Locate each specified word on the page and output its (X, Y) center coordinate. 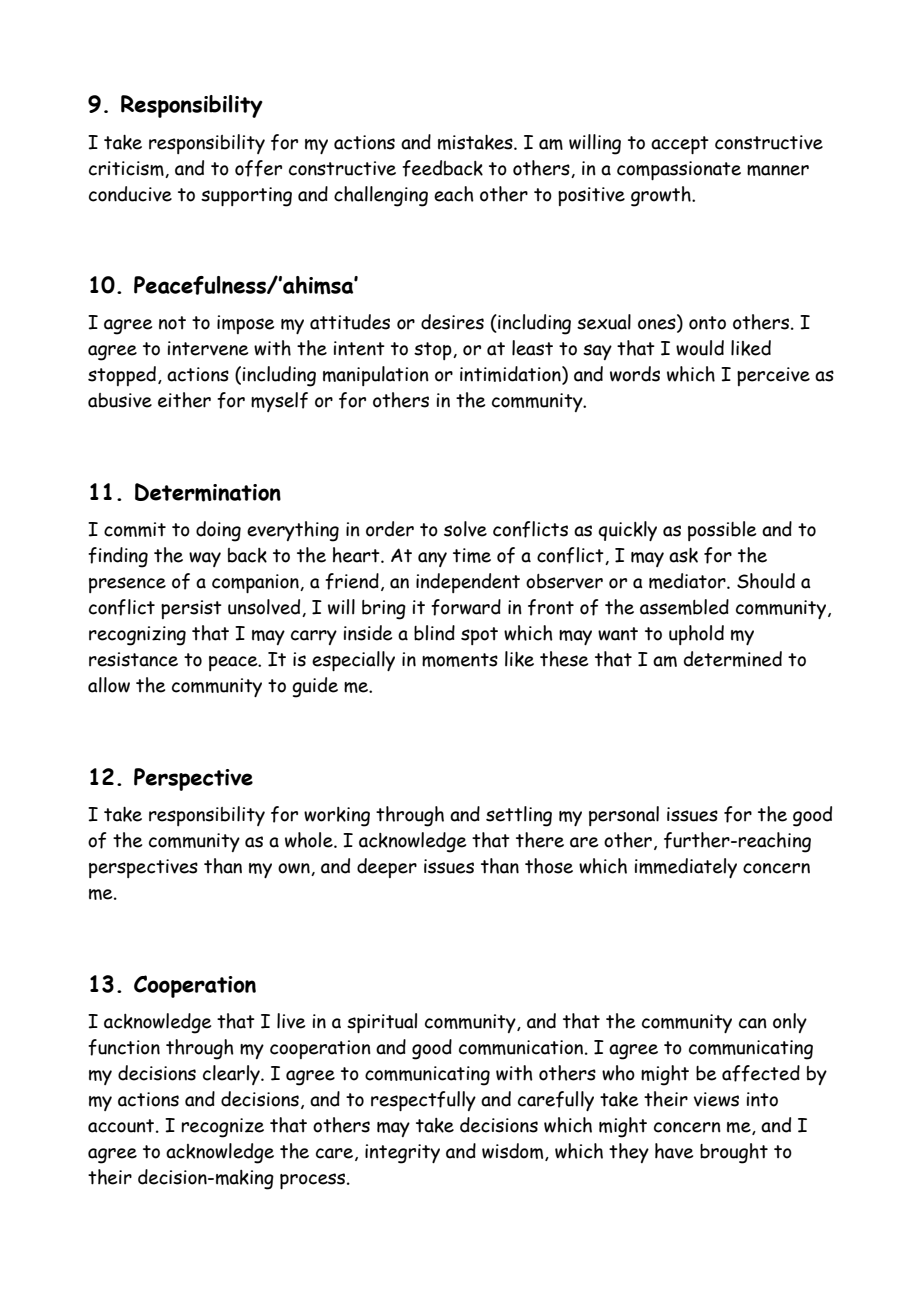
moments (460, 660)
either (184, 400)
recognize (222, 1128)
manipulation (376, 376)
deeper (387, 868)
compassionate (679, 170)
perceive (773, 376)
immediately (686, 868)
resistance (133, 659)
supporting (246, 197)
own (295, 869)
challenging (381, 196)
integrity (402, 1154)
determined (733, 659)
